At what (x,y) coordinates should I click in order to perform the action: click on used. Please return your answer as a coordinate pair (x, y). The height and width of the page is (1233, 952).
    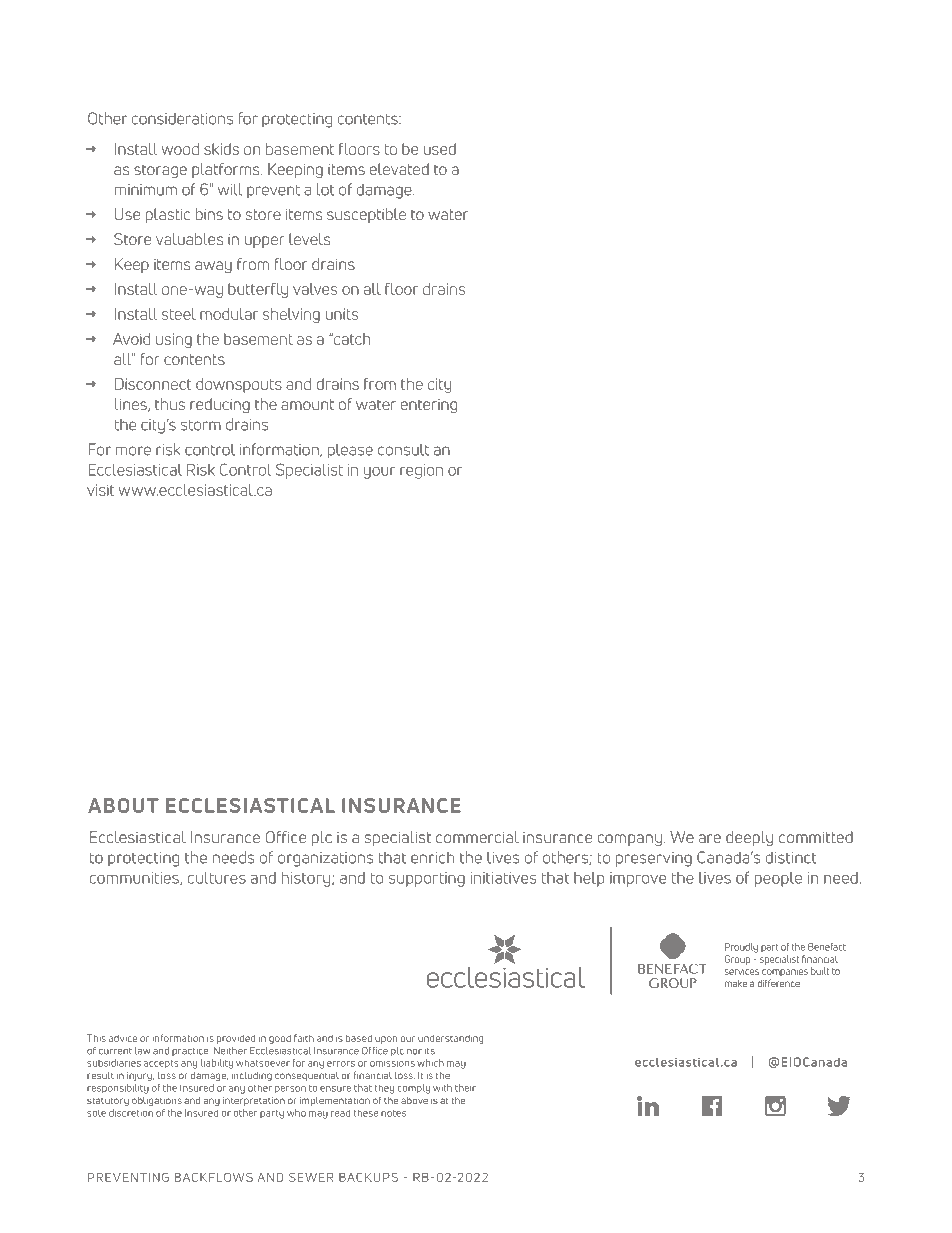
    Looking at the image, I should click on (440, 149).
